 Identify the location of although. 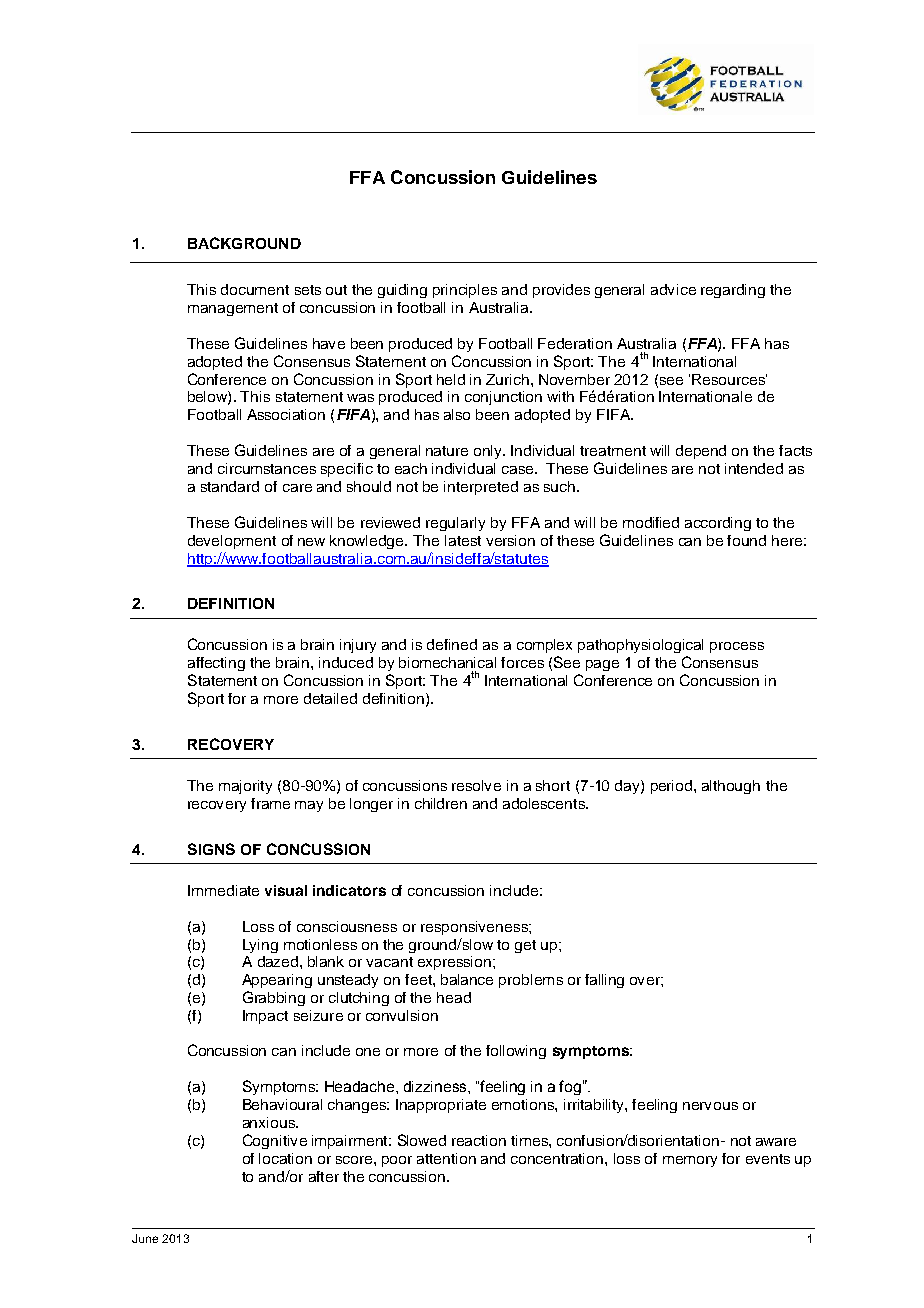
(731, 787).
